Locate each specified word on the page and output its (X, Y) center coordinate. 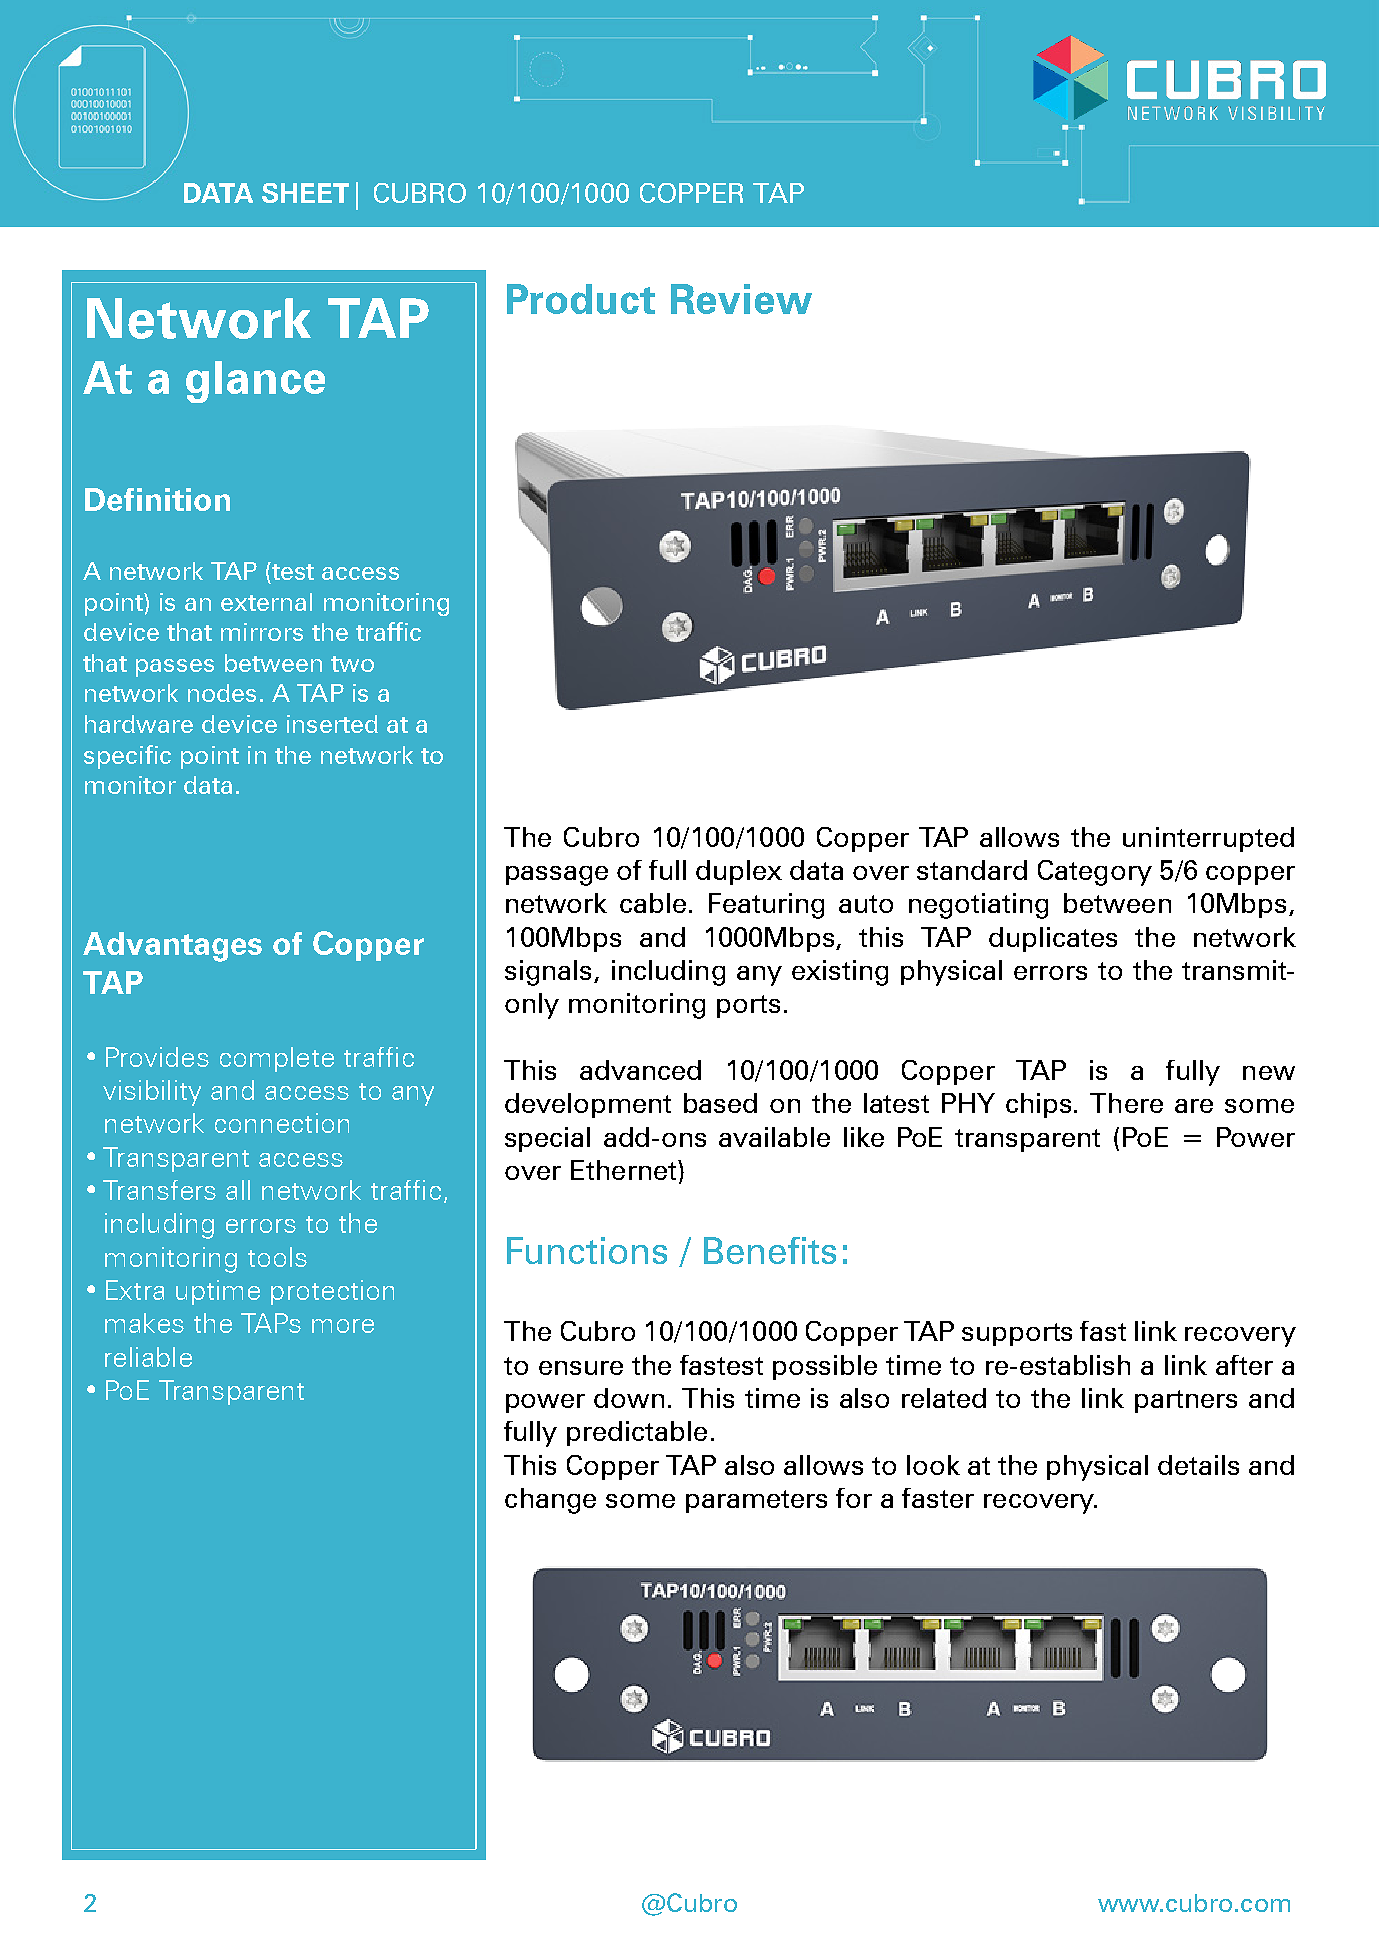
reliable (148, 1357)
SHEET (305, 193)
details (1198, 1465)
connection (282, 1123)
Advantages (172, 947)
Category (1095, 873)
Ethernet (625, 1170)
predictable (637, 1433)
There (1126, 1103)
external (266, 602)
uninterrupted (1208, 839)
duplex (739, 872)
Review (741, 299)
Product (581, 299)
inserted (332, 724)
